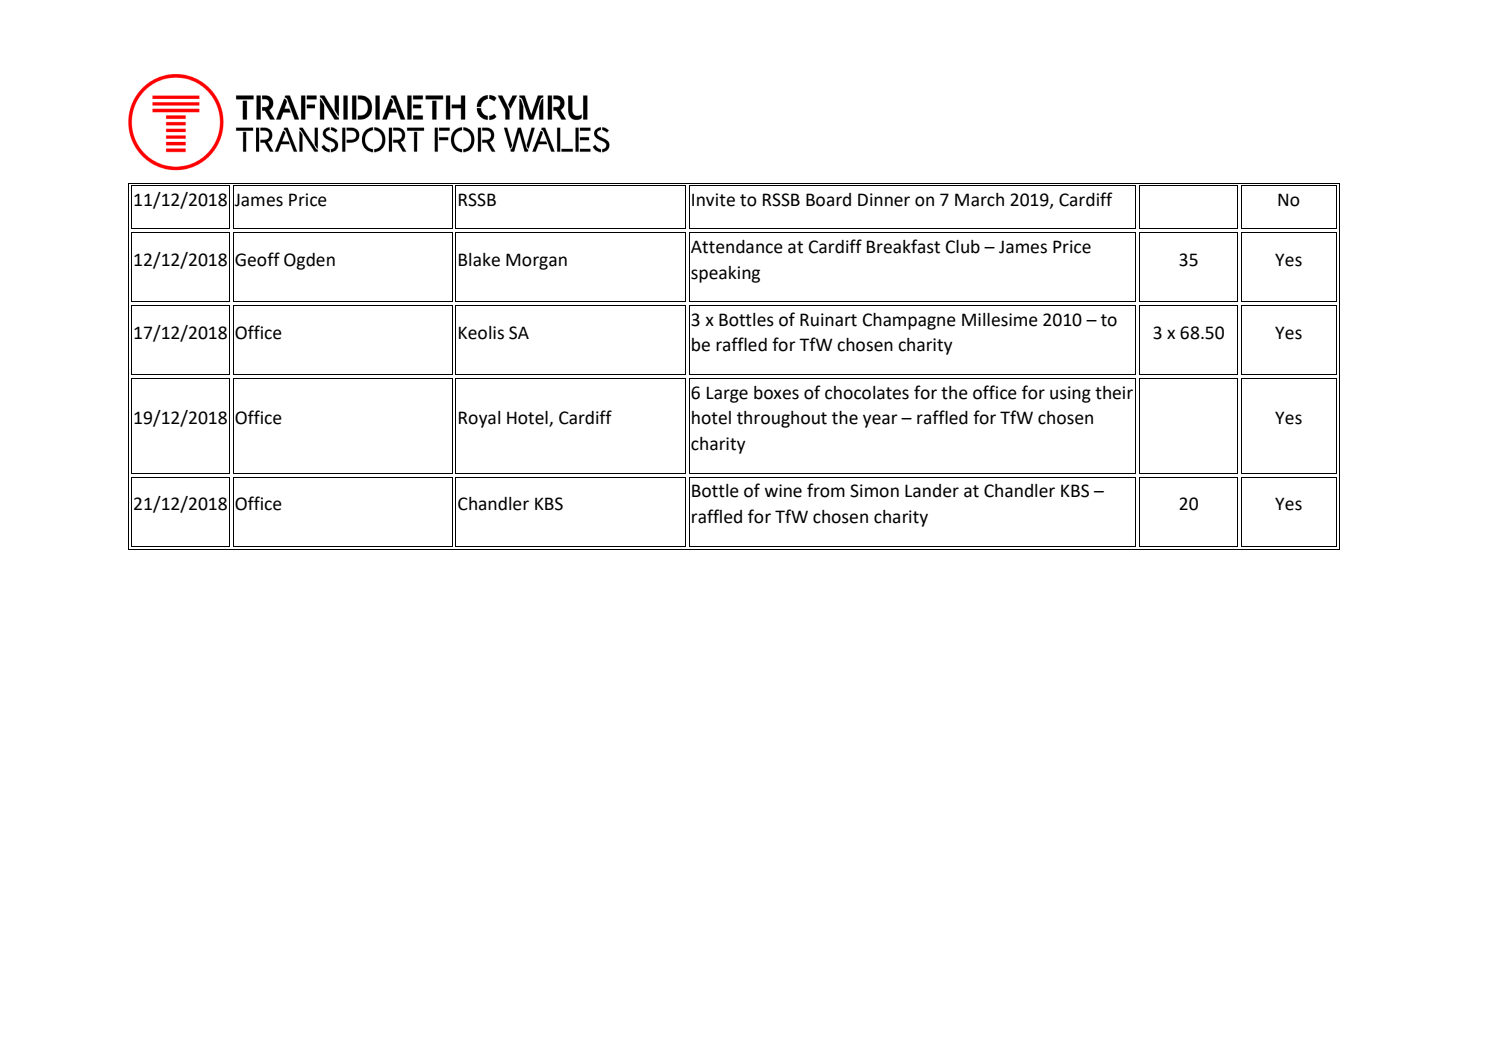 The width and height of the screenshot is (1496, 1058). Describe the element at coordinates (909, 321) in the screenshot. I see `Champagne` at that location.
